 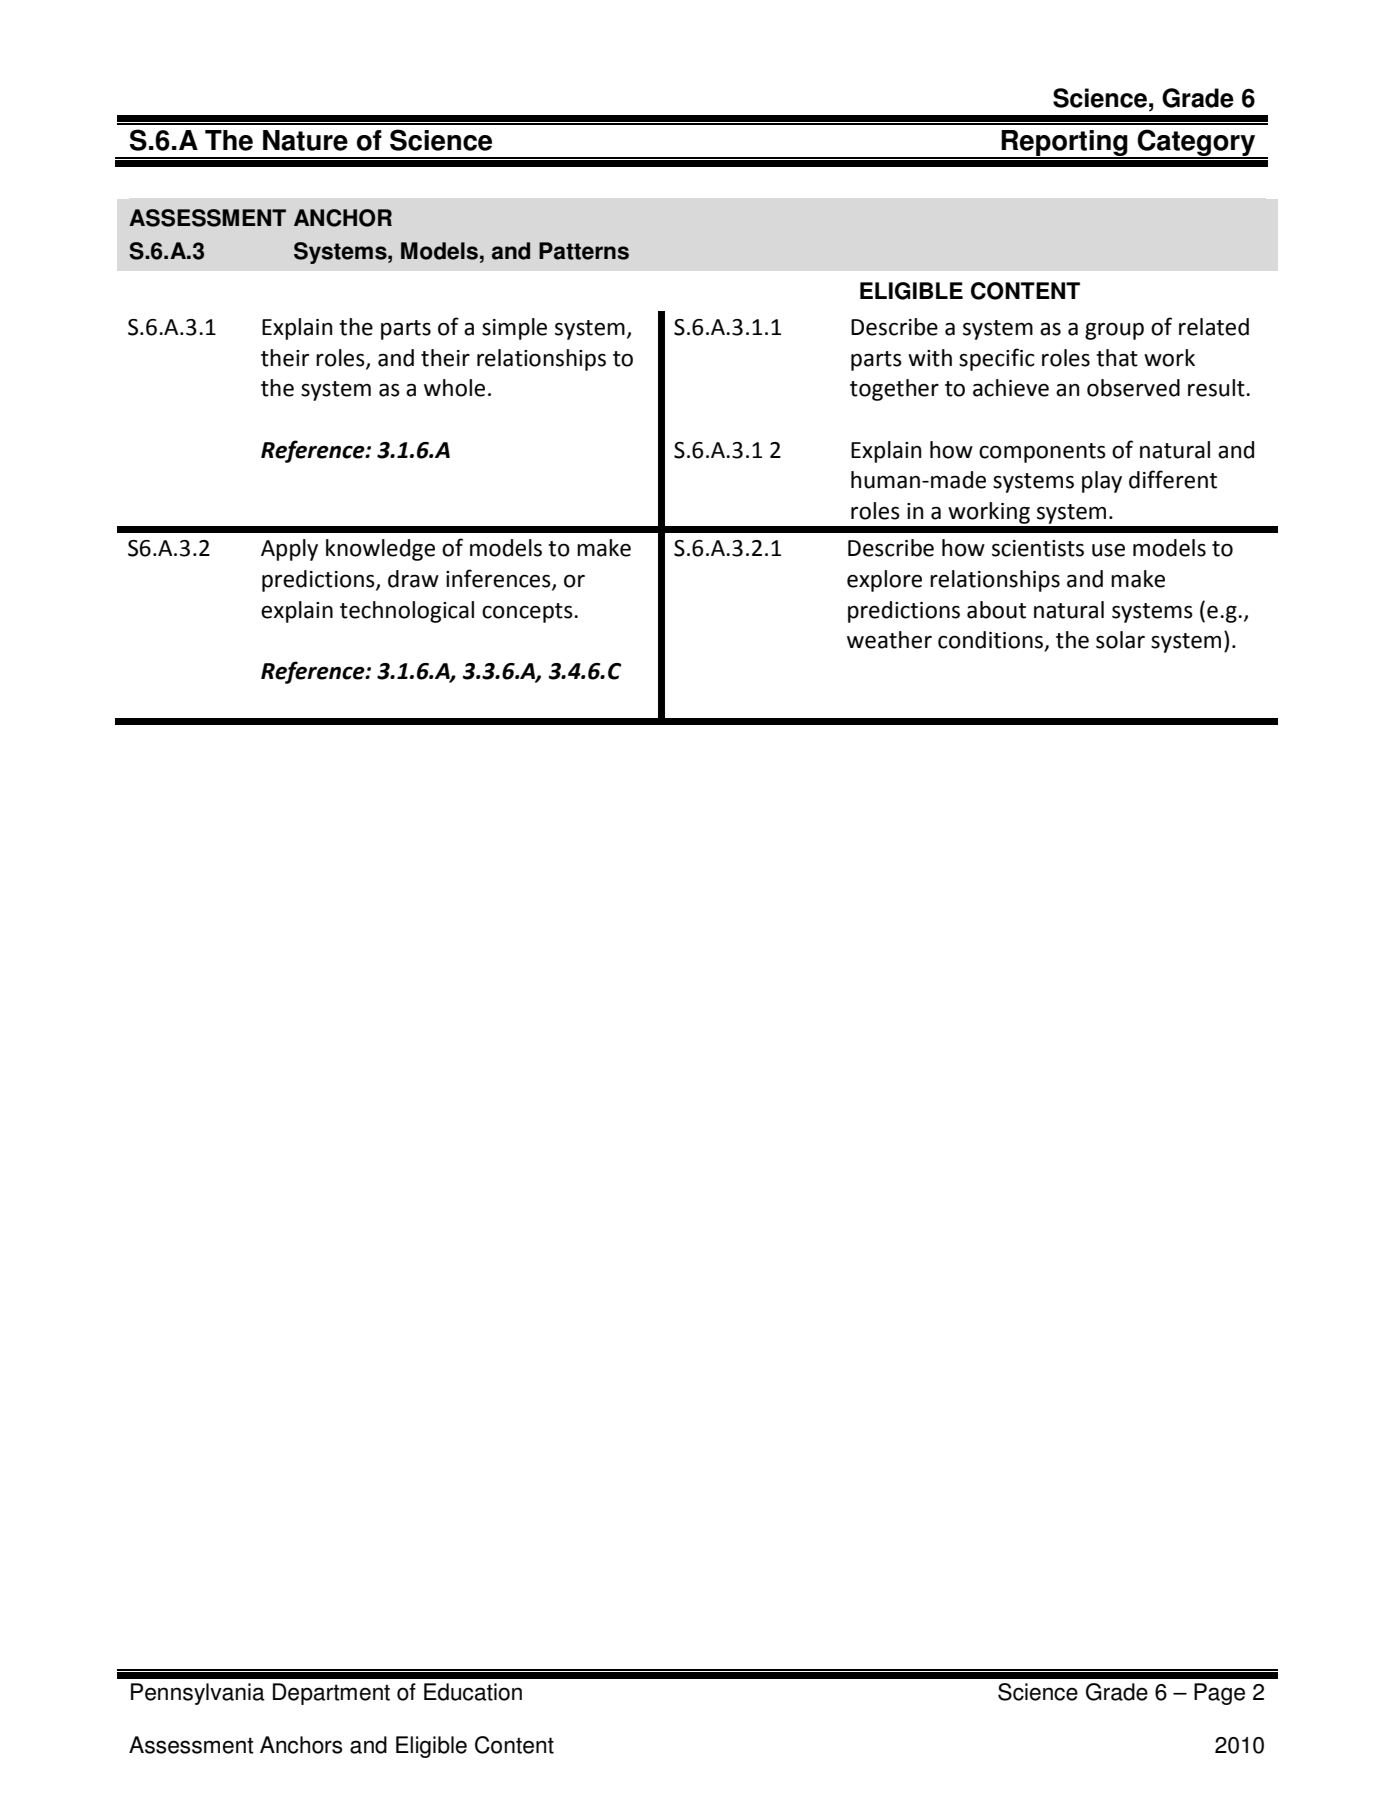 I want to click on Reporting, so click(x=1065, y=144).
